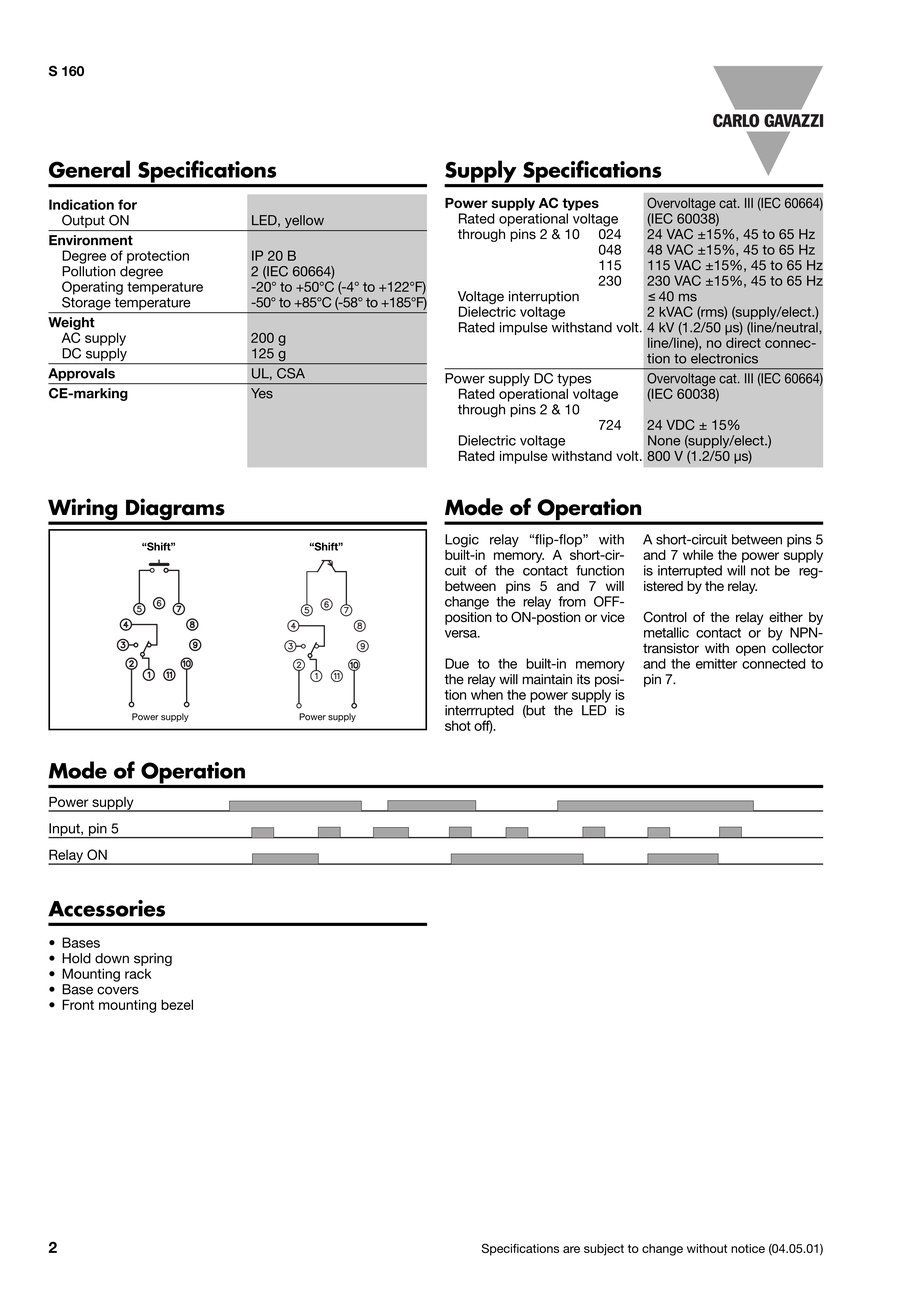 This image has height=1308, width=924. Describe the element at coordinates (106, 908) in the image. I see `Accessories` at that location.
